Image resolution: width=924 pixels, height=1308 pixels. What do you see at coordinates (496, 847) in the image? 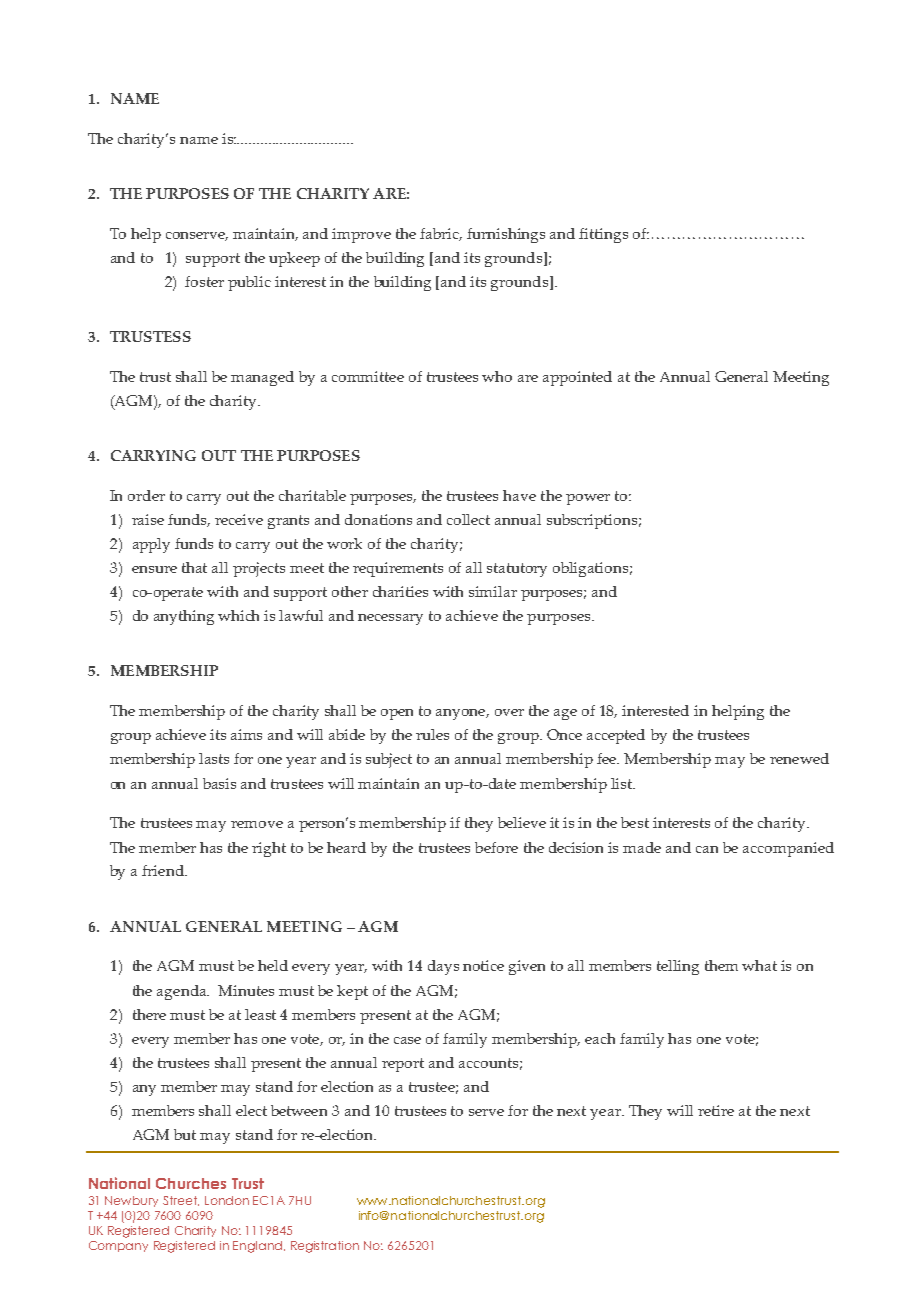
I see `before` at bounding box center [496, 847].
